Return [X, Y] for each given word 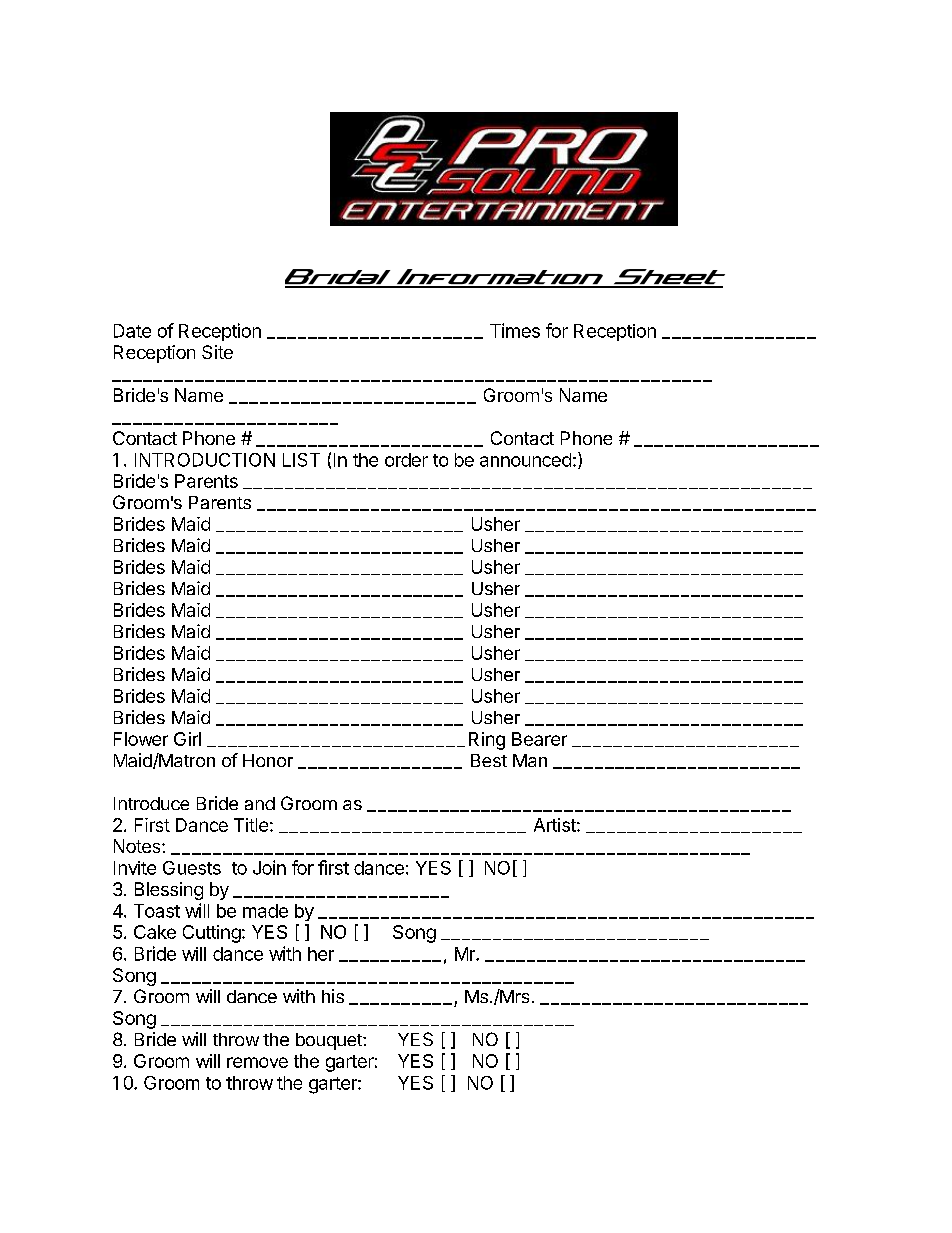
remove [257, 1062]
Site [217, 352]
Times [515, 330]
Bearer [539, 739]
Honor [268, 760]
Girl [187, 739]
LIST [301, 460]
